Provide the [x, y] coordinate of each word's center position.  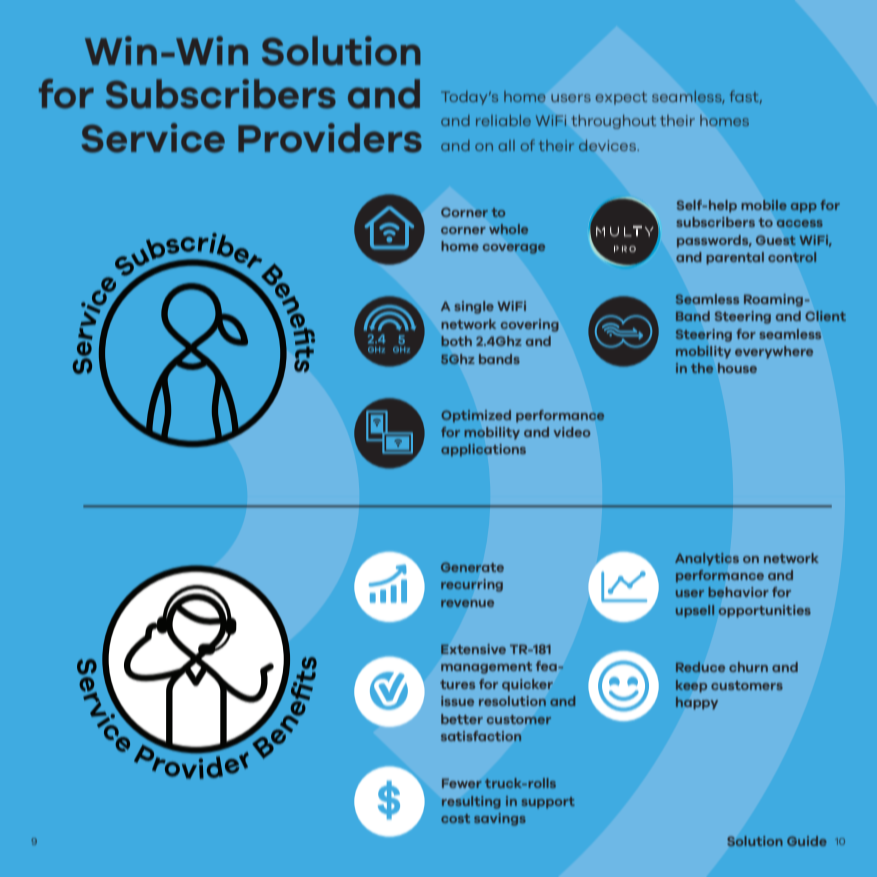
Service [153, 138]
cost [455, 818]
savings [500, 819]
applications [483, 450]
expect [621, 98]
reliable [503, 120]
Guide [807, 841]
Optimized [476, 416]
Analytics [707, 559]
